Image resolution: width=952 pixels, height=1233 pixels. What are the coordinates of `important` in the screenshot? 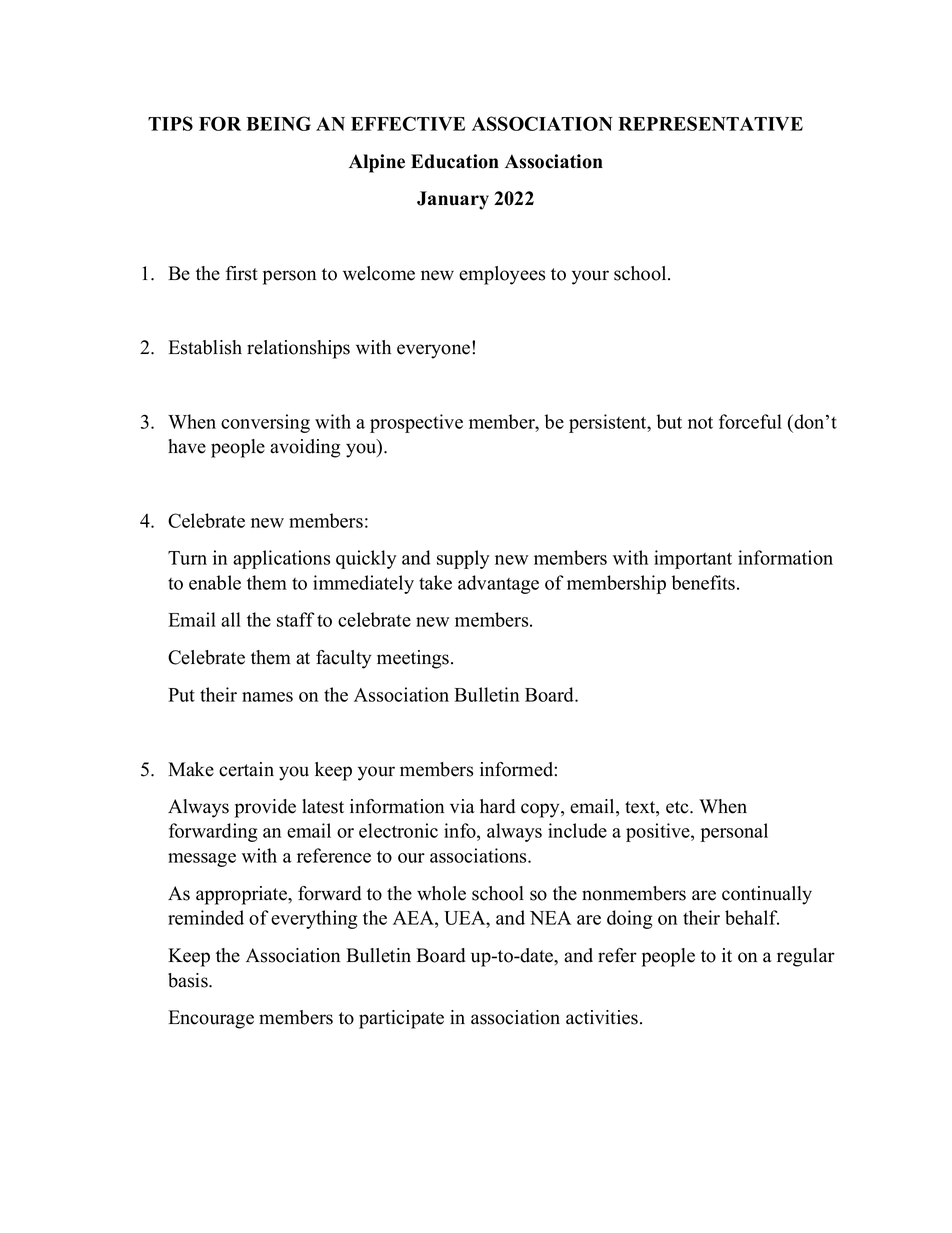 It's located at (693, 559).
